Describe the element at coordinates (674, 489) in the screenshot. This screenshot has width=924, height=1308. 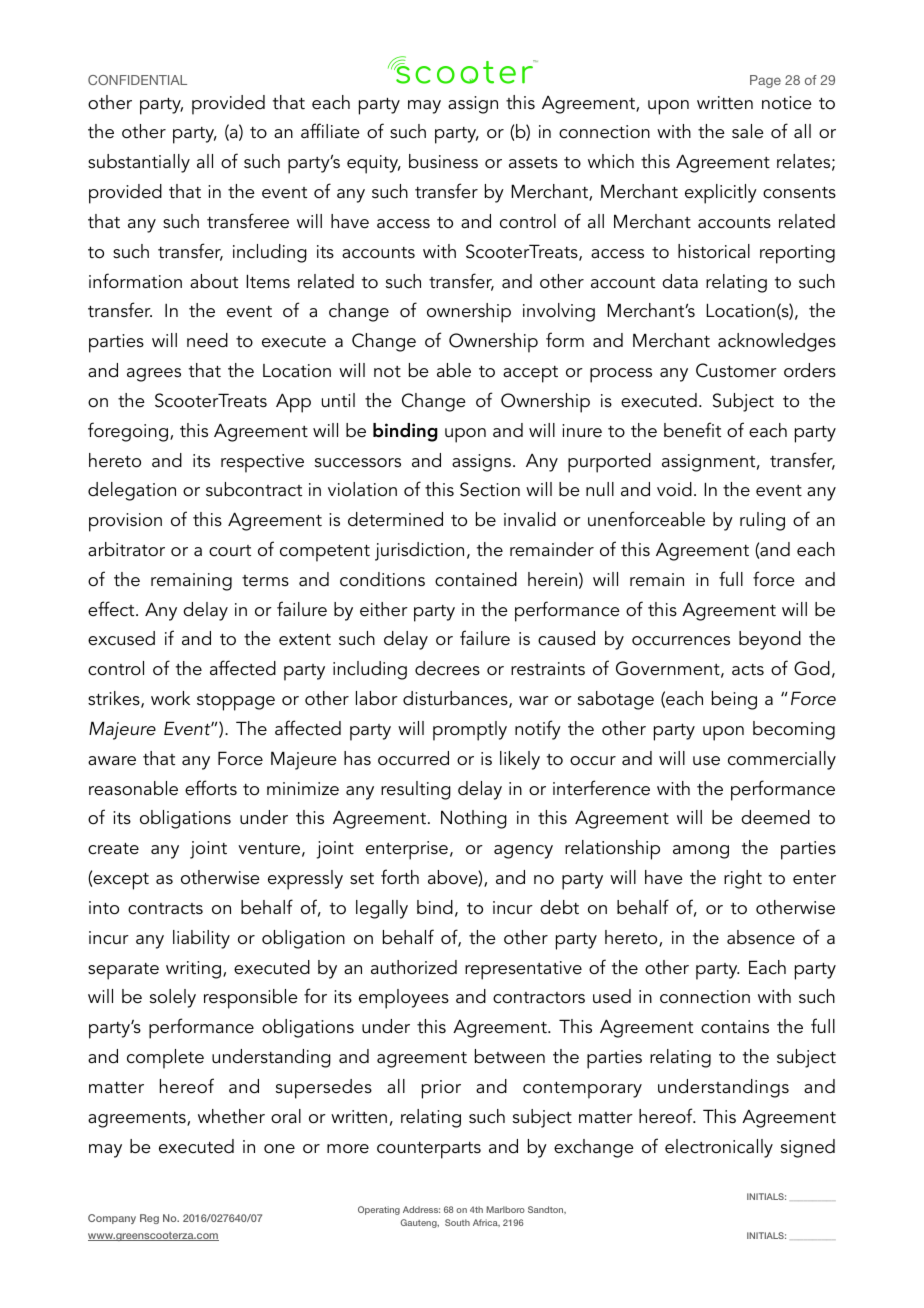
I see `void` at that location.
